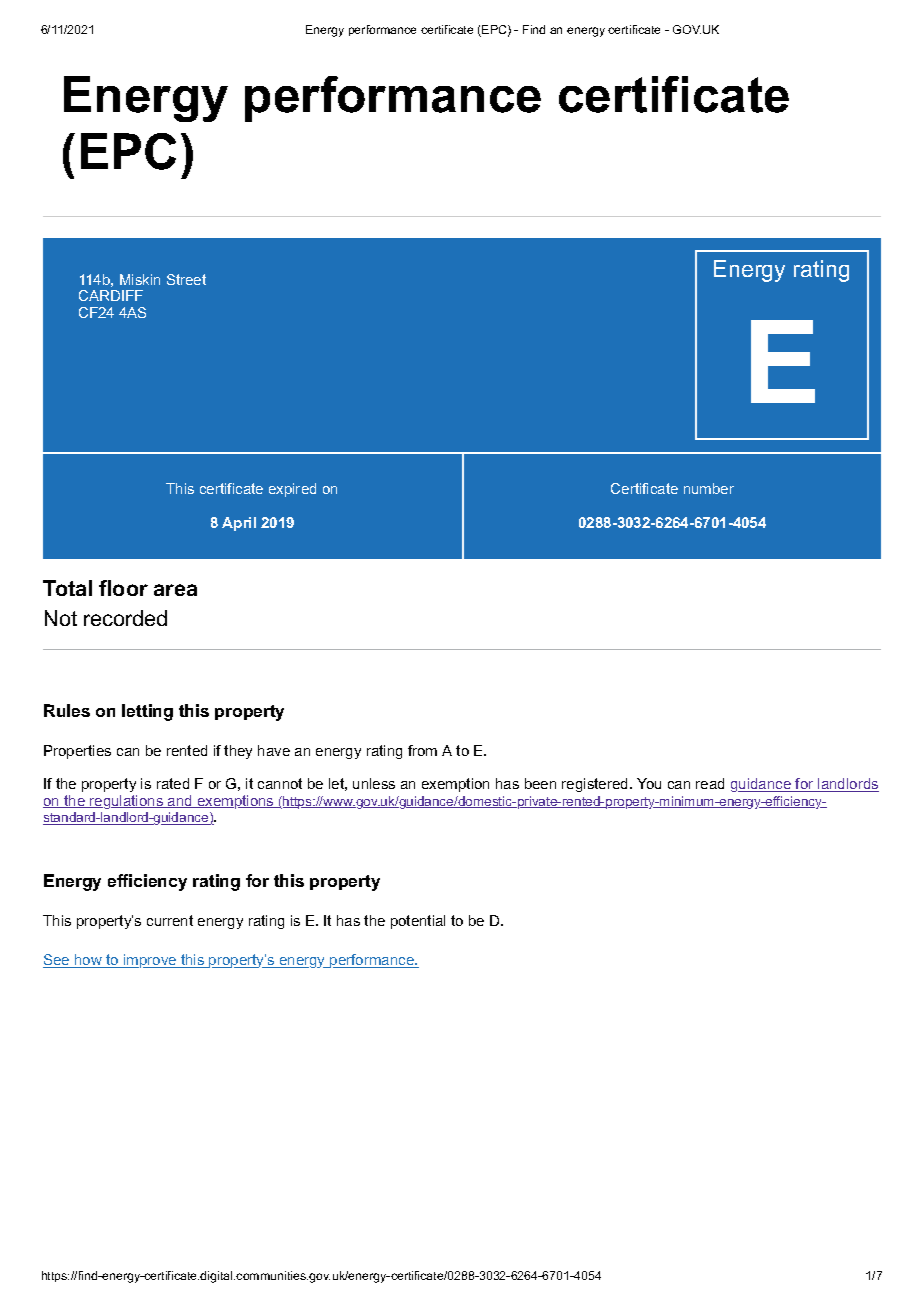 The image size is (924, 1307). What do you see at coordinates (111, 295) in the screenshot?
I see `CARDIFF` at bounding box center [111, 295].
